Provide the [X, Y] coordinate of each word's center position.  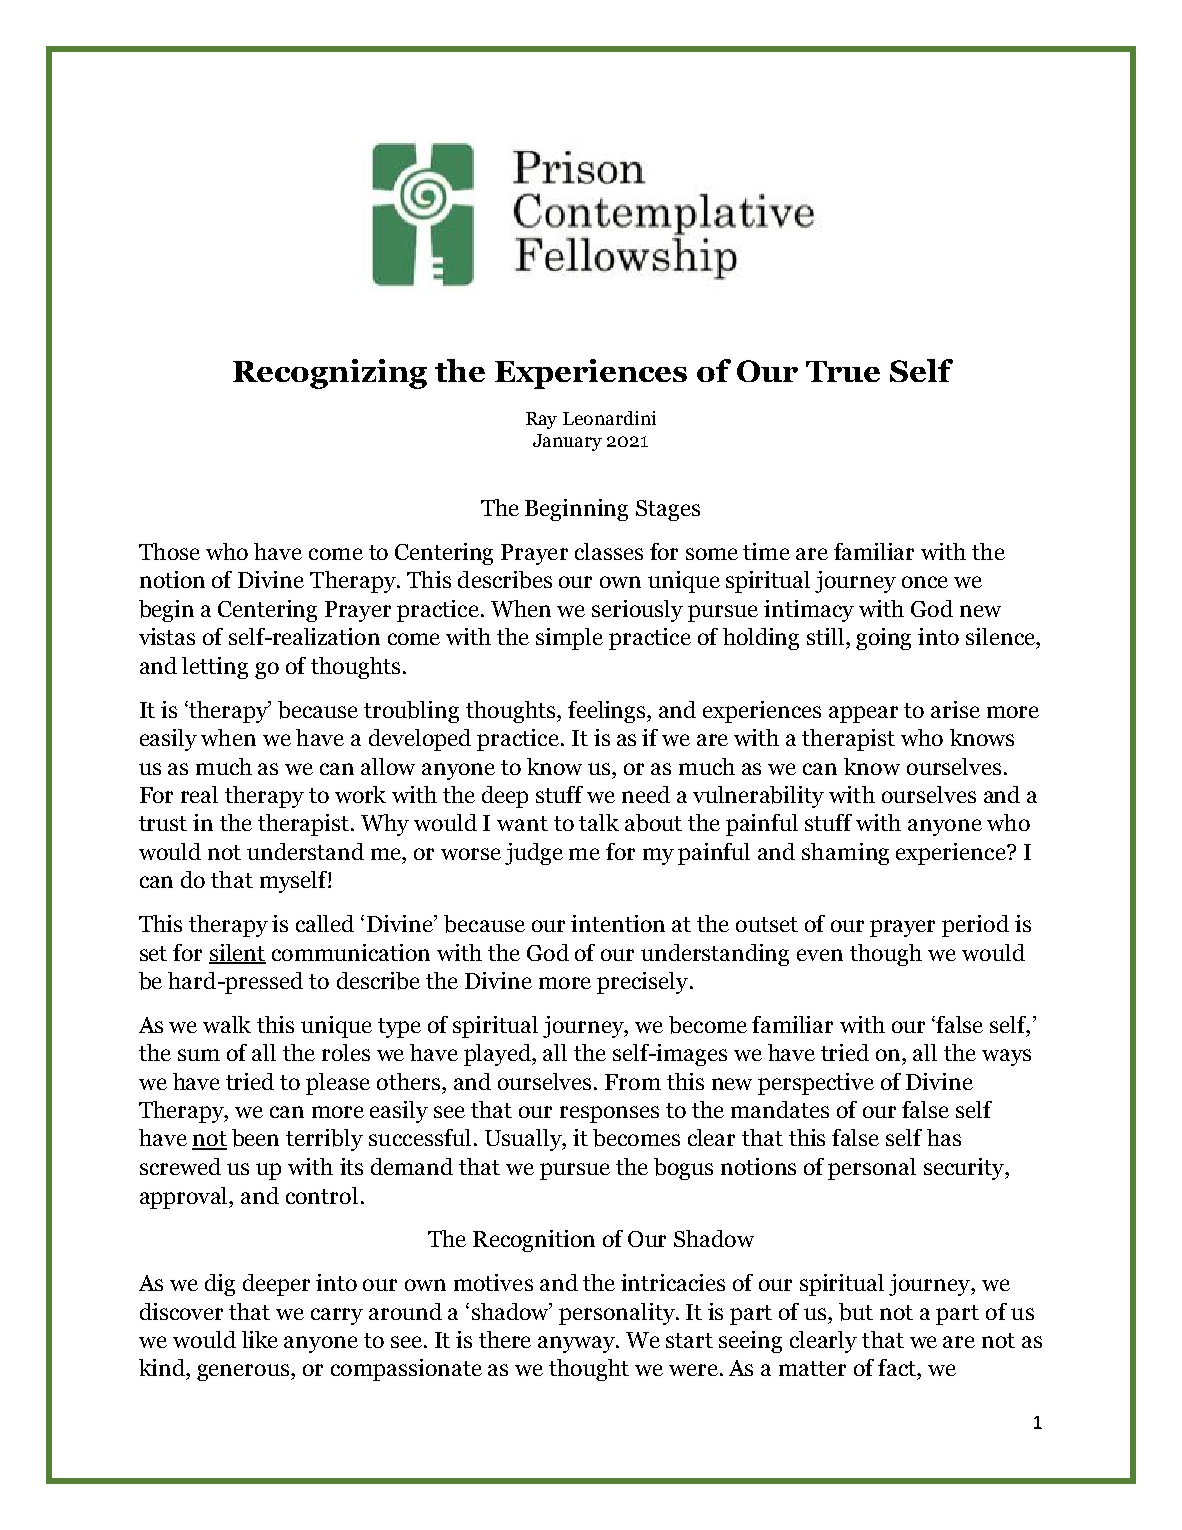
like [260, 1339]
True [843, 371]
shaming [845, 854]
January [567, 442]
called [325, 923]
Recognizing [330, 374]
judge [534, 854]
